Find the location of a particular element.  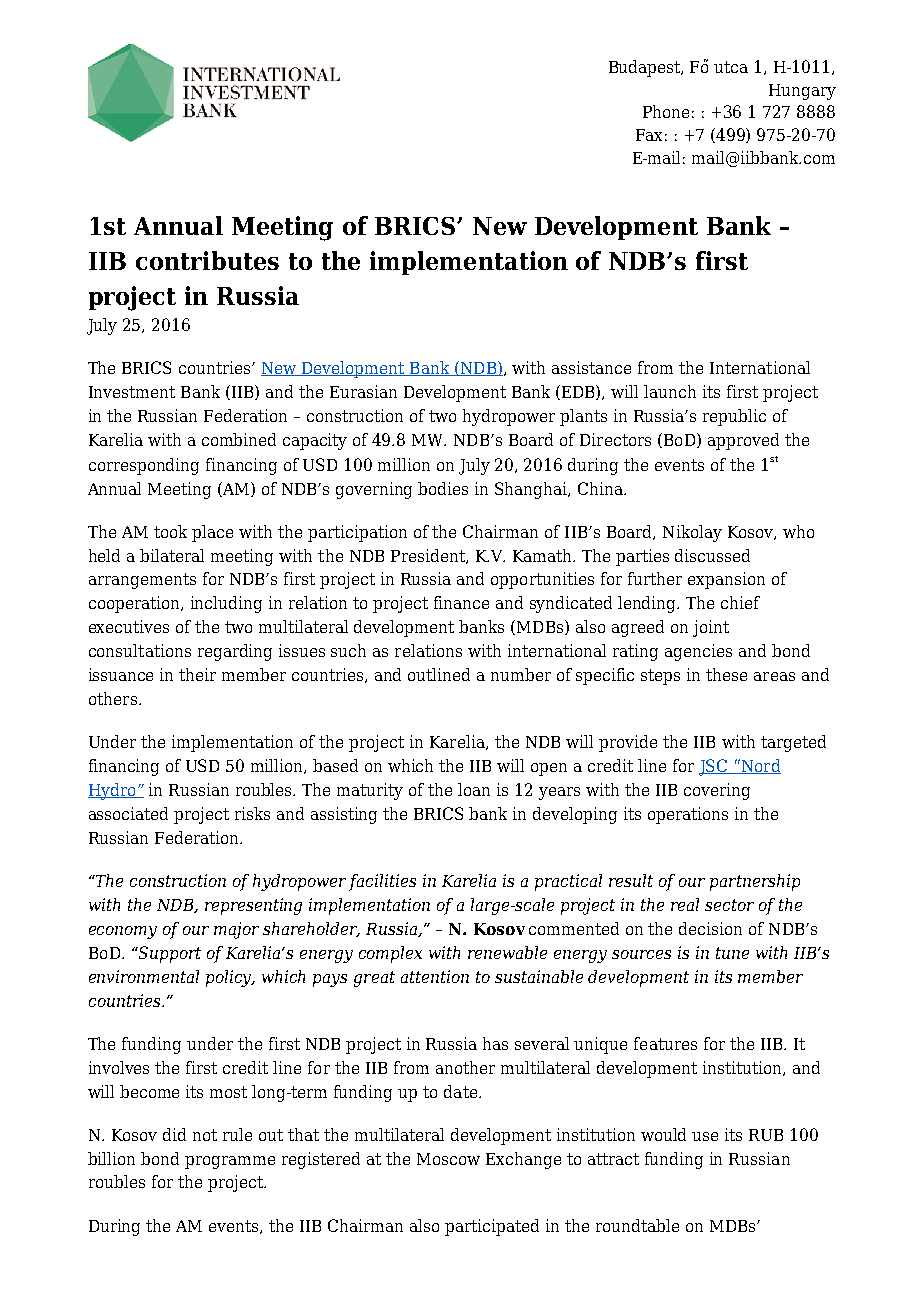

agencies is located at coordinates (698, 652).
